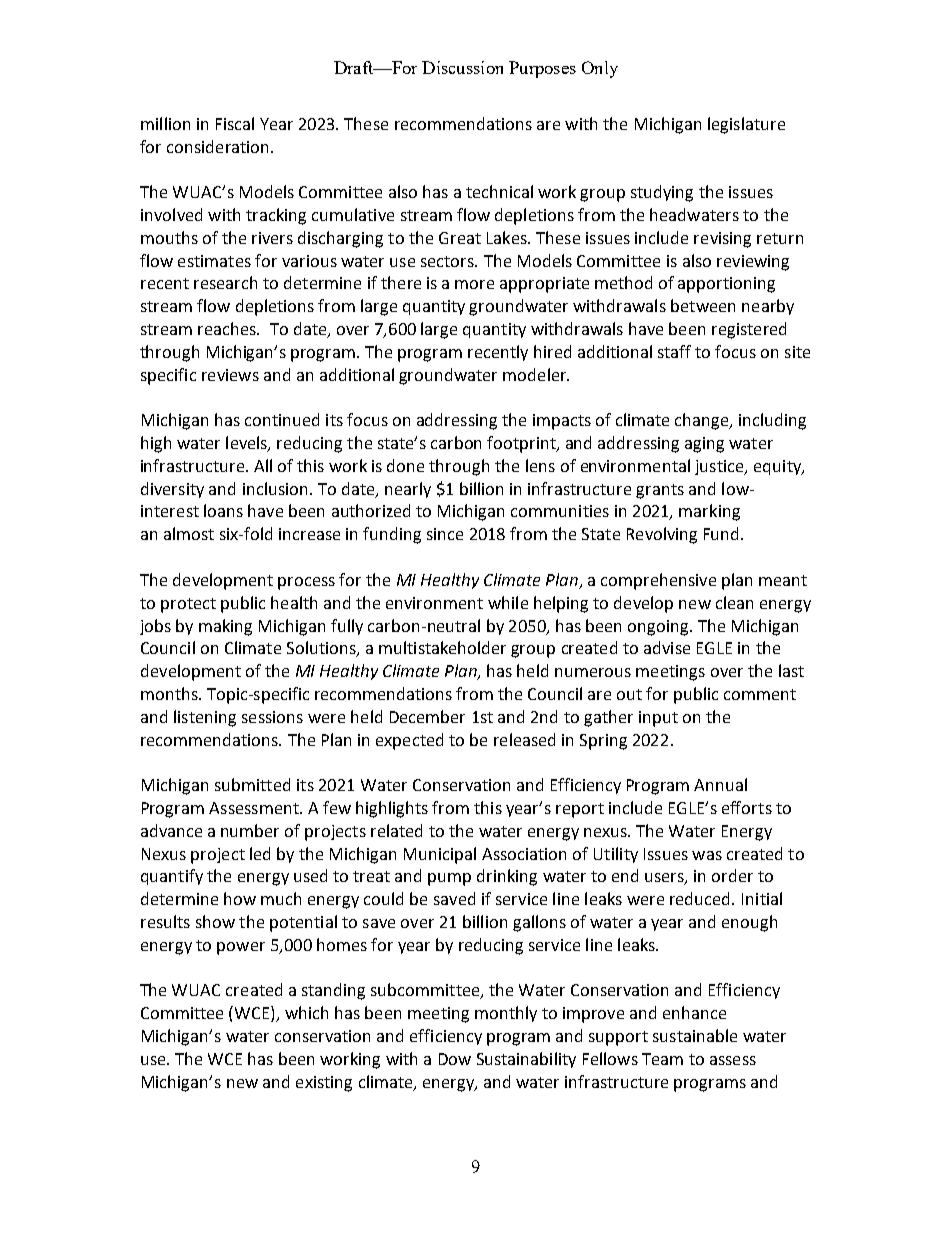  What do you see at coordinates (250, 830) in the screenshot?
I see `number` at bounding box center [250, 830].
